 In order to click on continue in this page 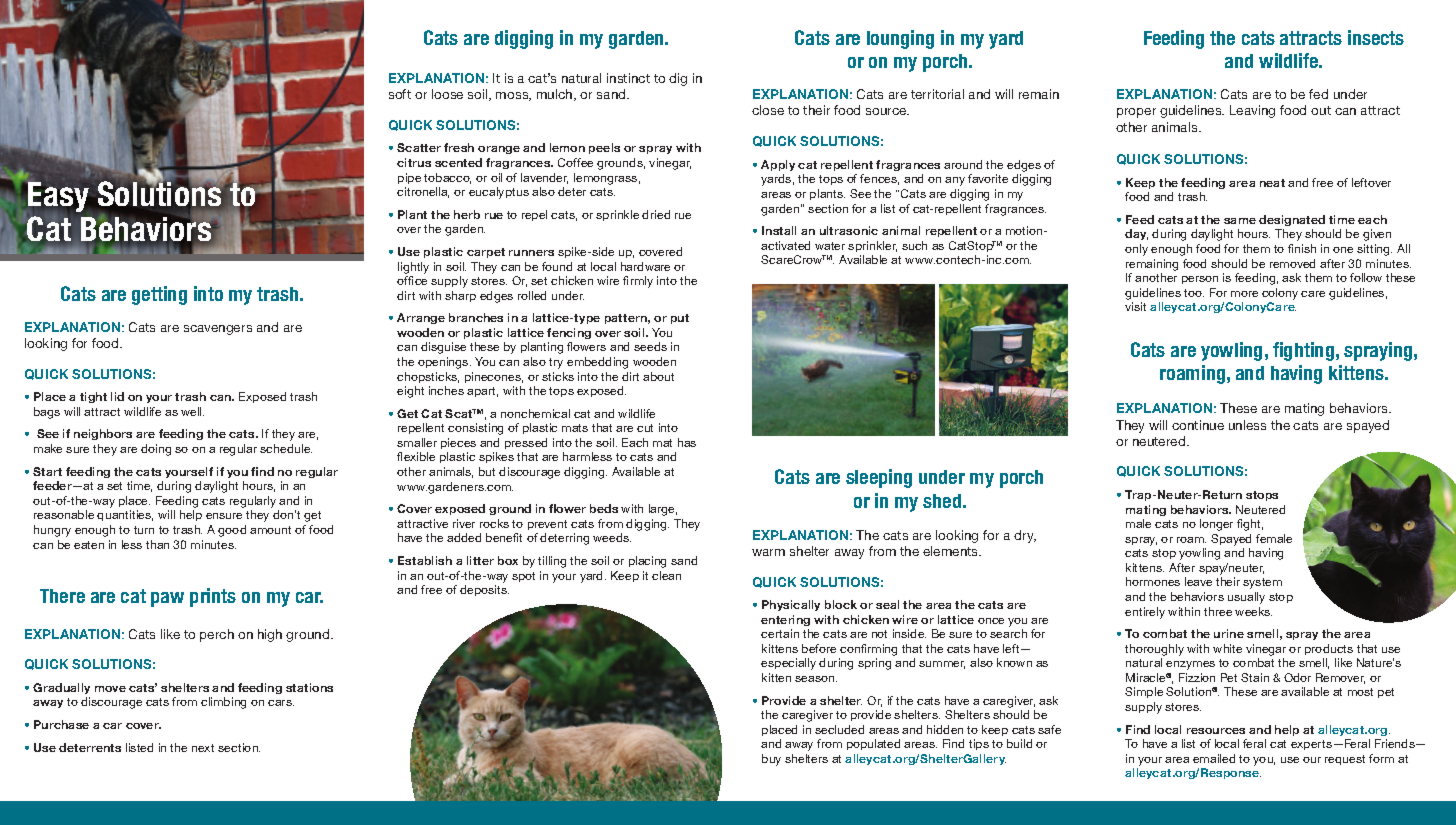, I will do `click(1198, 425)`.
